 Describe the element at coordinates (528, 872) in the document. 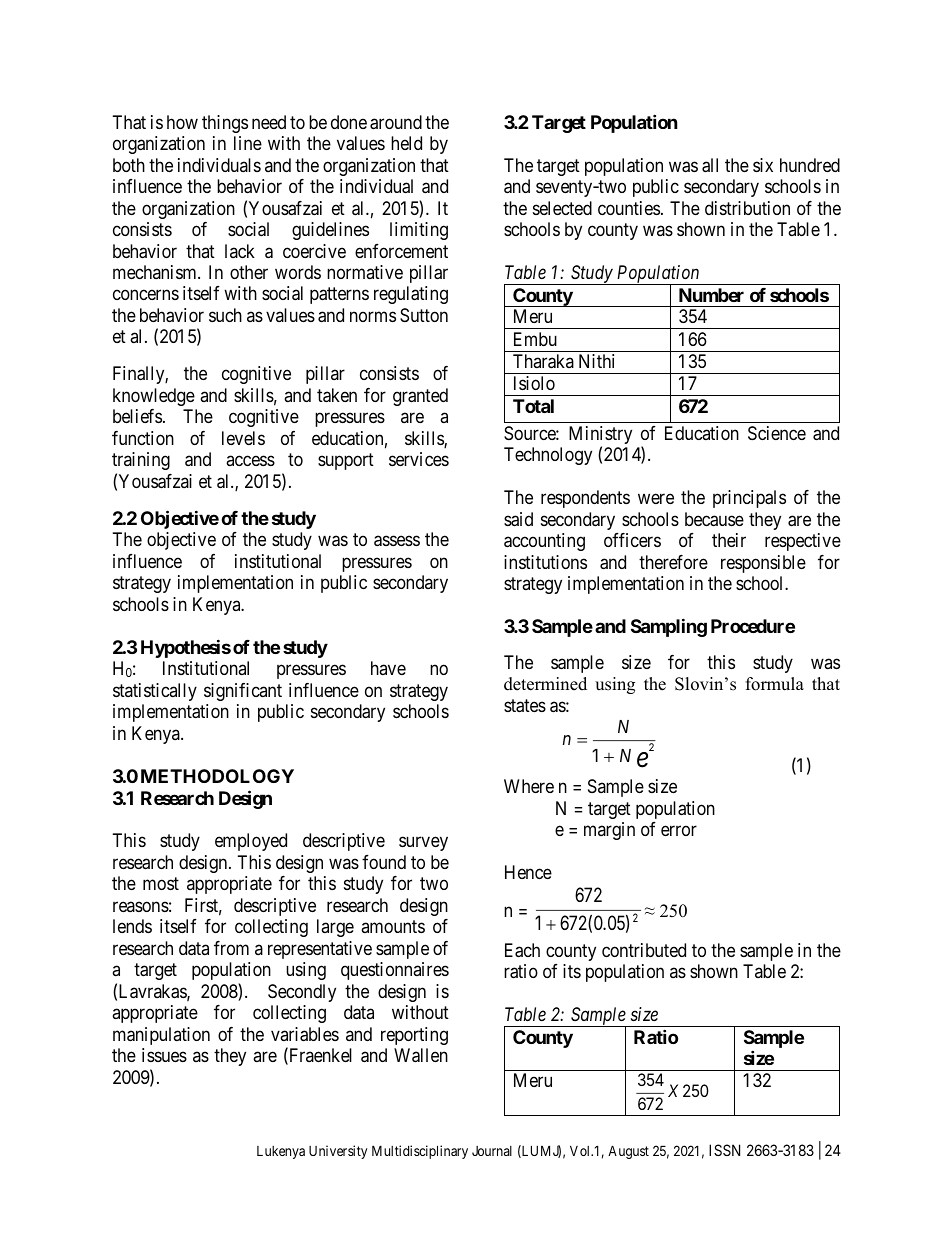

I see `Hence` at that location.
